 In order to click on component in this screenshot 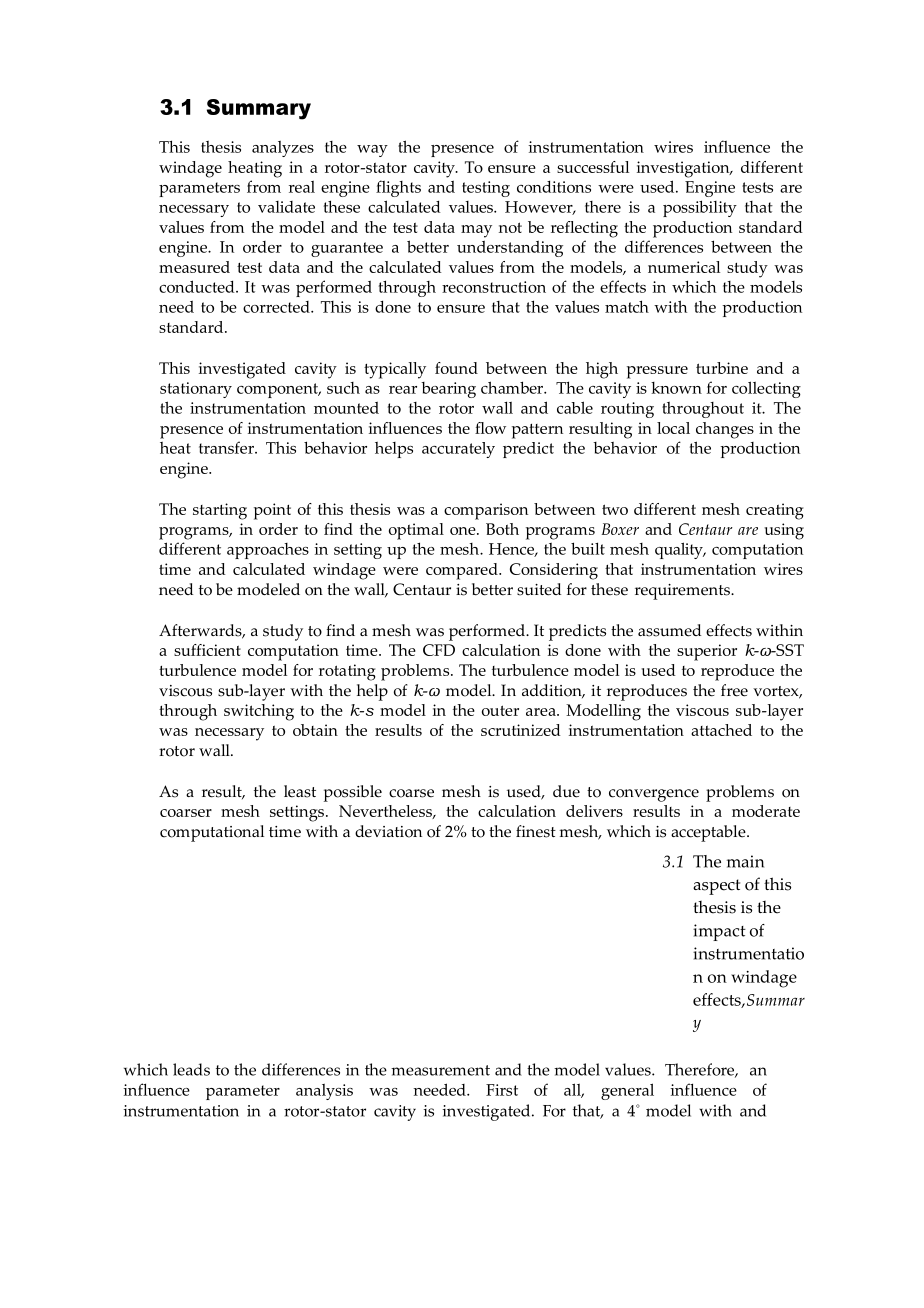, I will do `click(278, 390)`.
